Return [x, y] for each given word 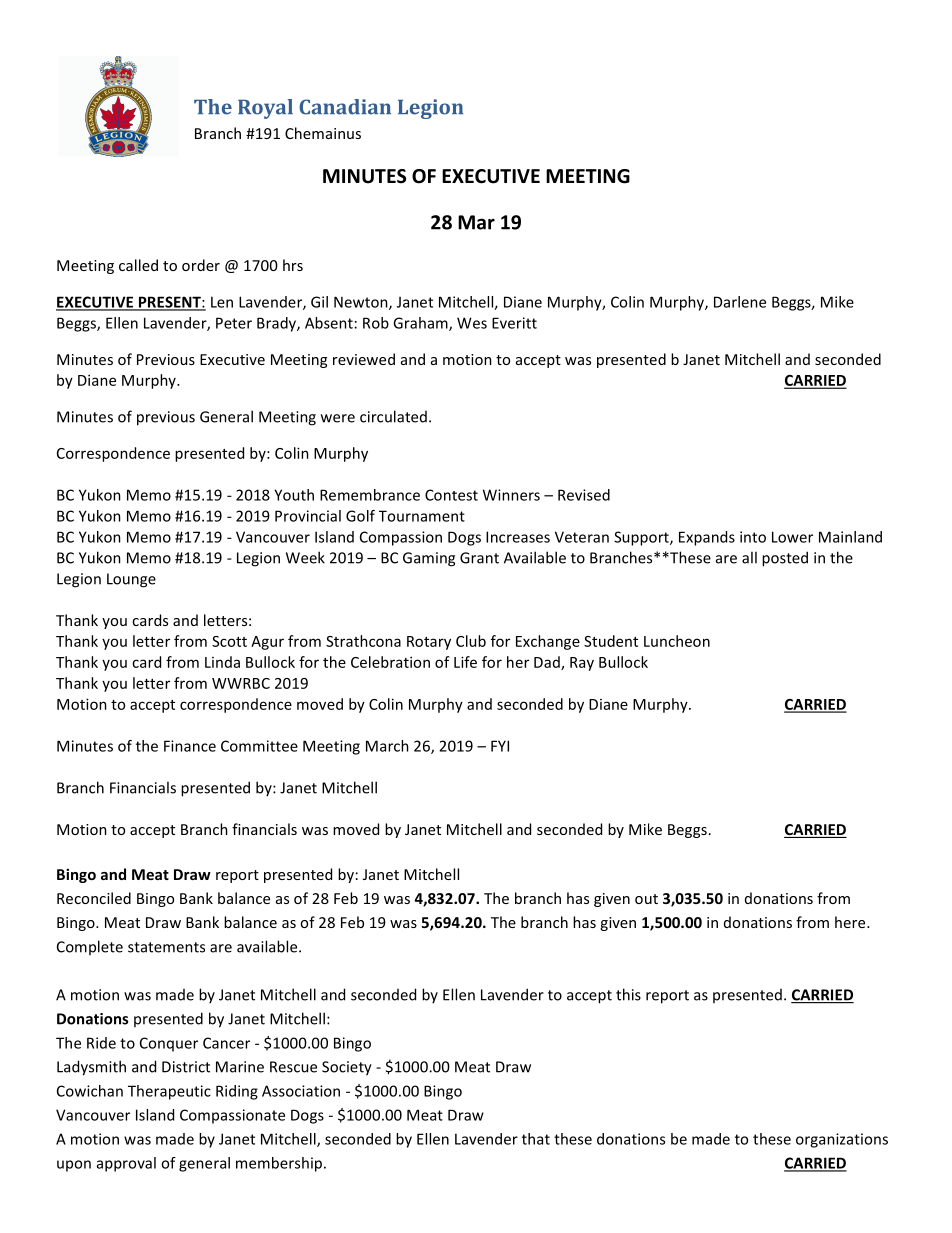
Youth [294, 495]
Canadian [345, 107]
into [753, 537]
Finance [190, 746]
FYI [500, 746]
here [851, 922]
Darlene [740, 302]
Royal [265, 109]
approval [126, 1164]
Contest [451, 495]
